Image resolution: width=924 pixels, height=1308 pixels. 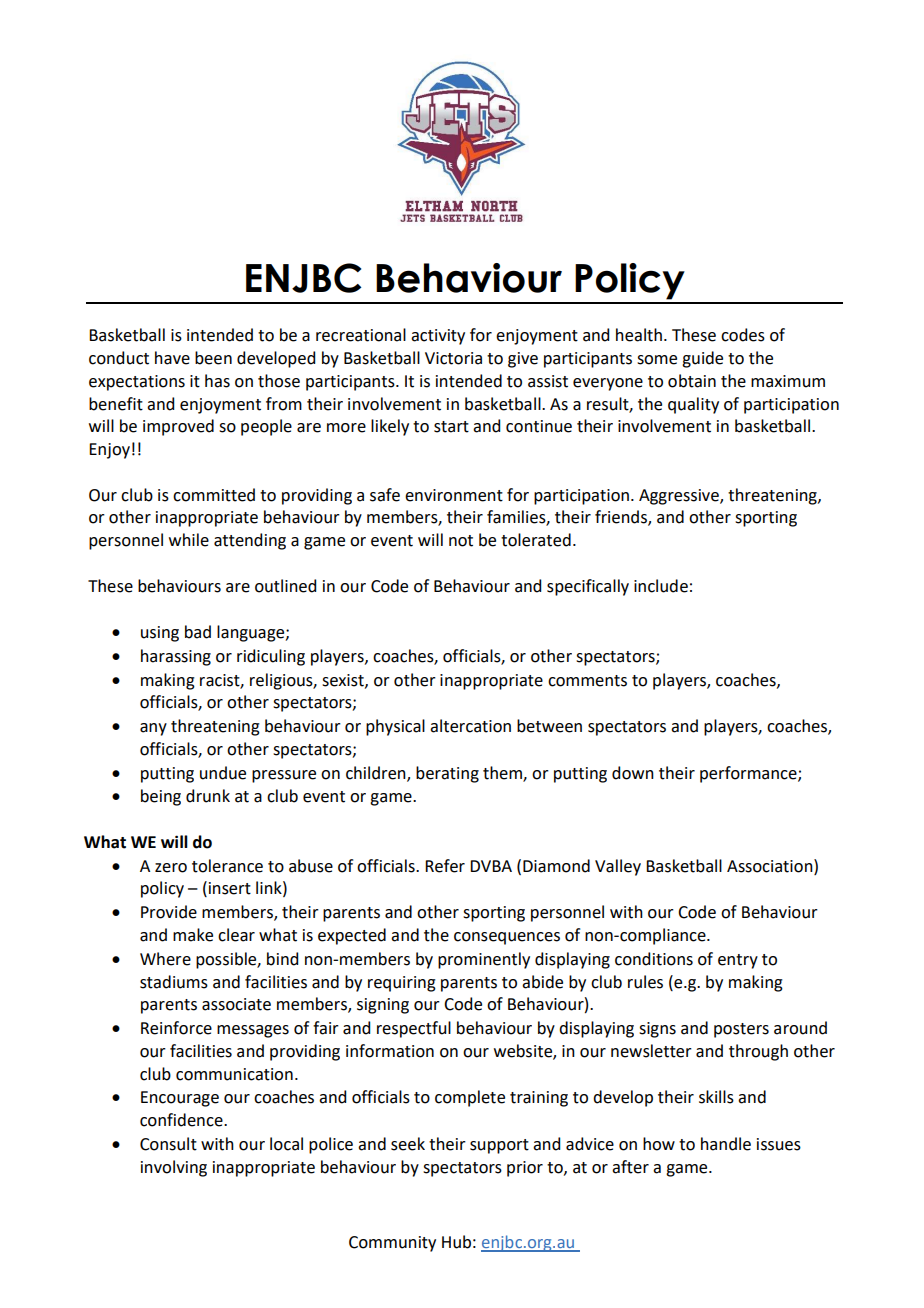 What do you see at coordinates (726, 1144) in the screenshot?
I see `handle` at bounding box center [726, 1144].
